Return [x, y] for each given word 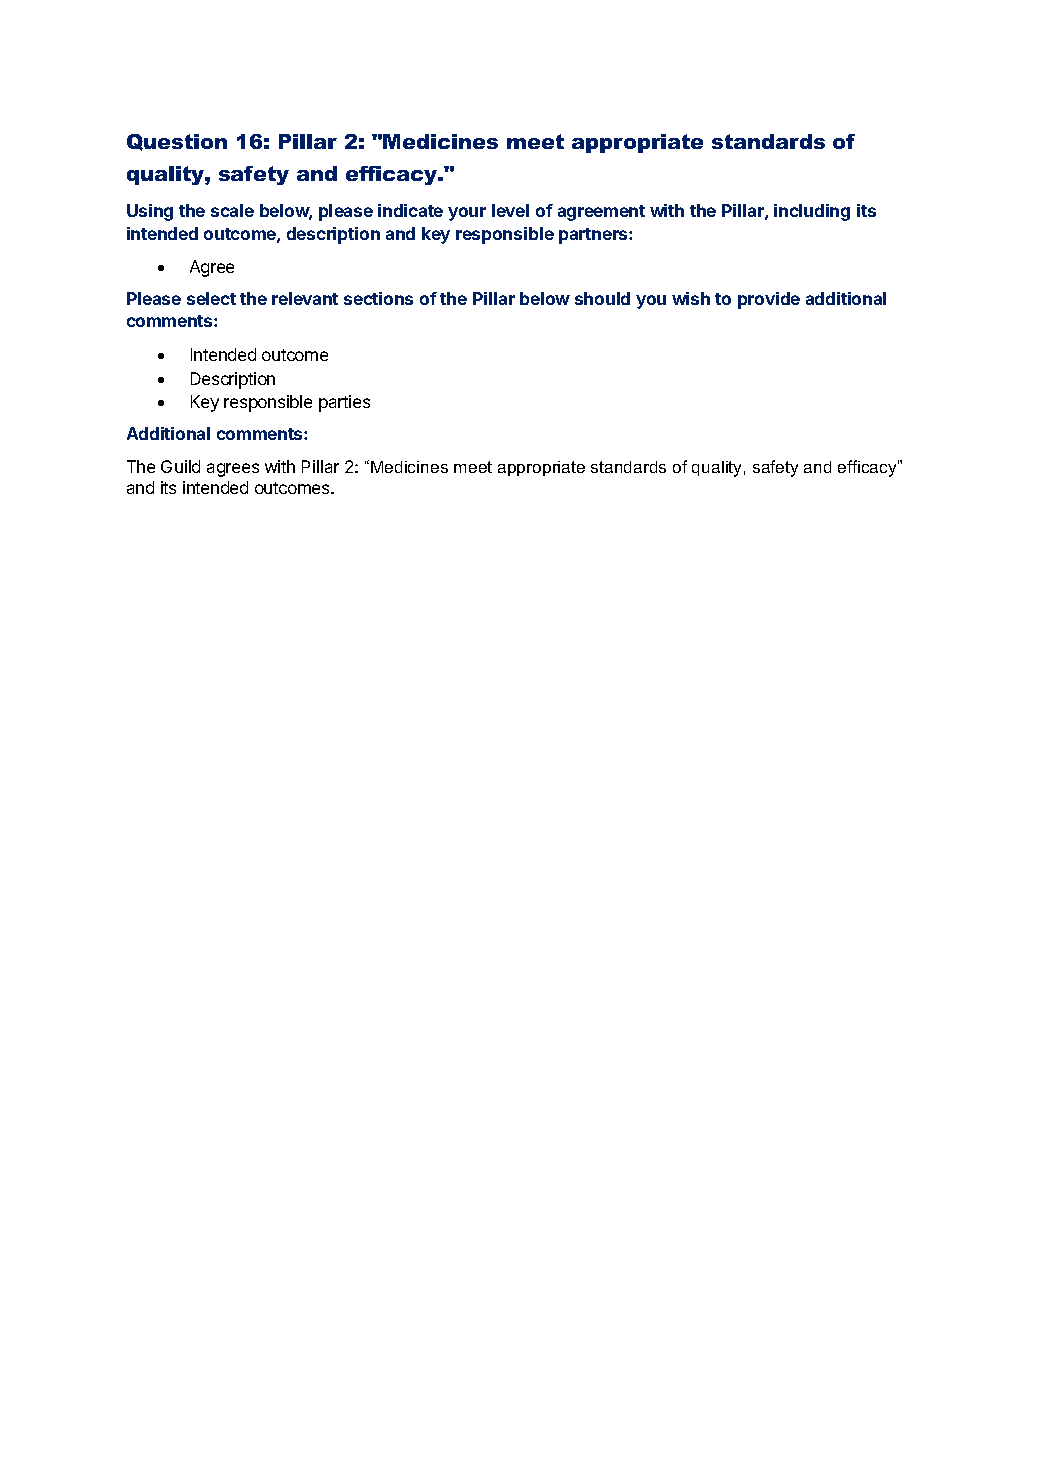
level [510, 210]
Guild [180, 466]
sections [378, 298]
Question [177, 142]
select [211, 298]
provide [769, 300]
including [812, 212]
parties [344, 403]
